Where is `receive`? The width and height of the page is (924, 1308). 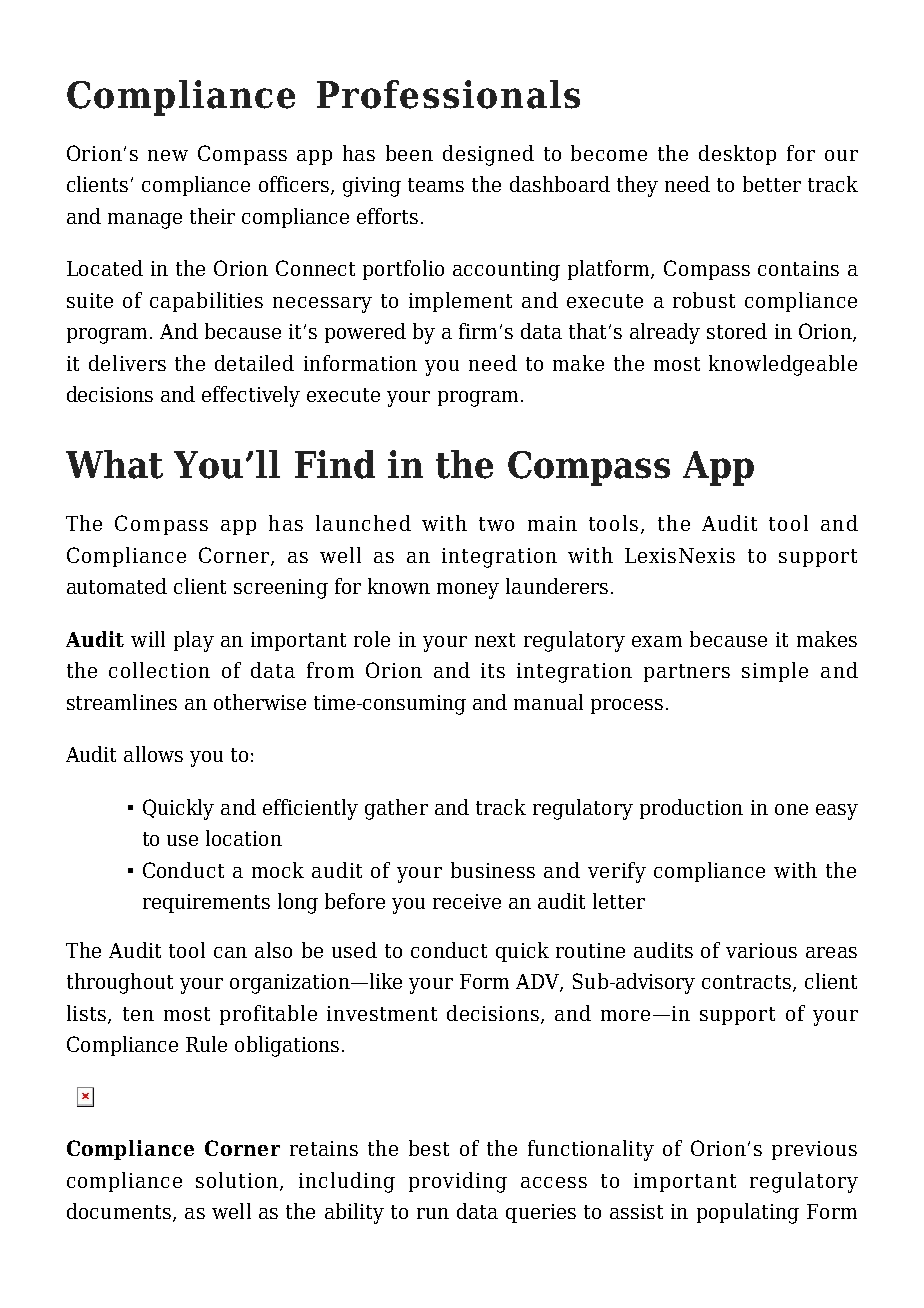 receive is located at coordinates (467, 901).
